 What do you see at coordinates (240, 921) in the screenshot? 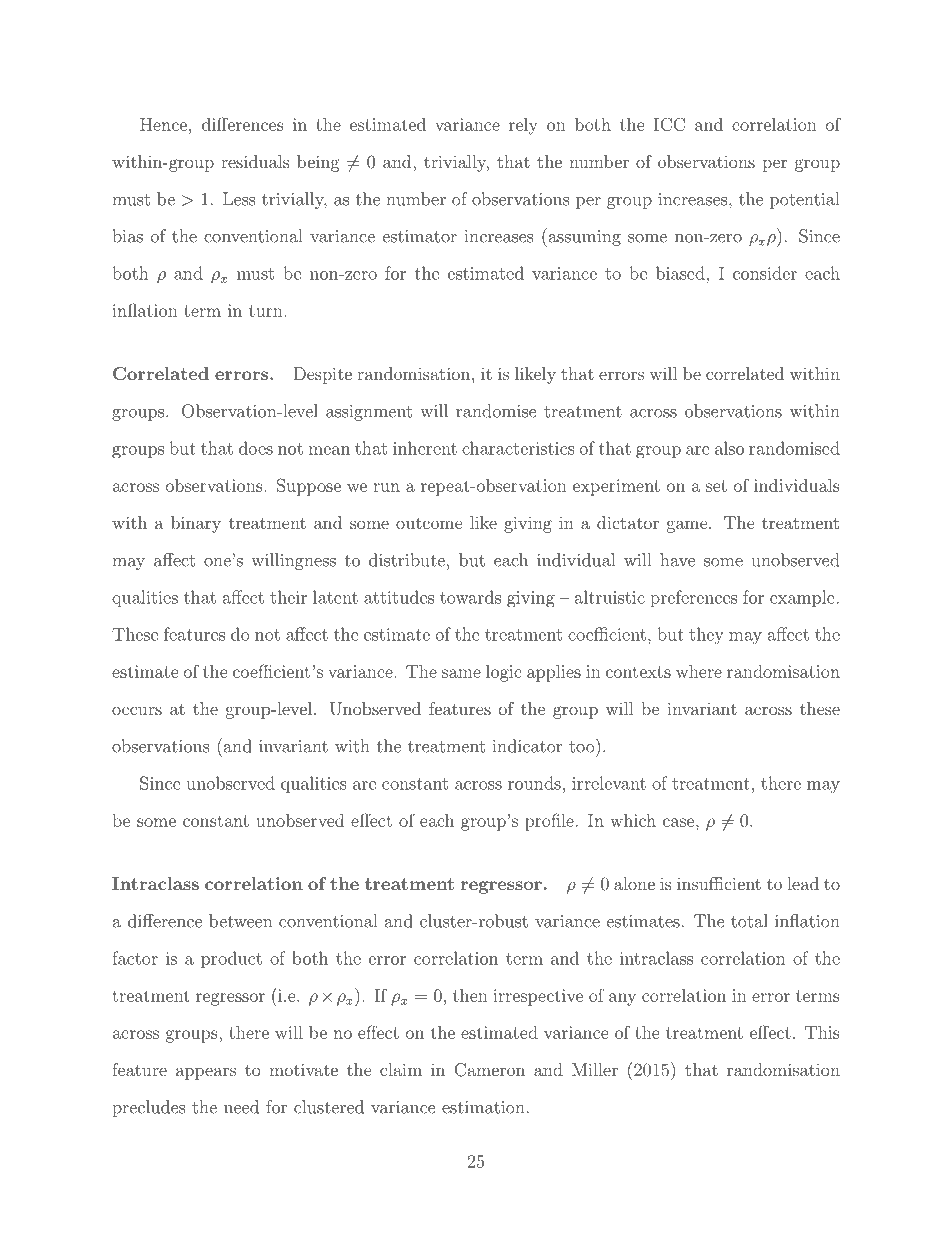
I see `between` at bounding box center [240, 921].
